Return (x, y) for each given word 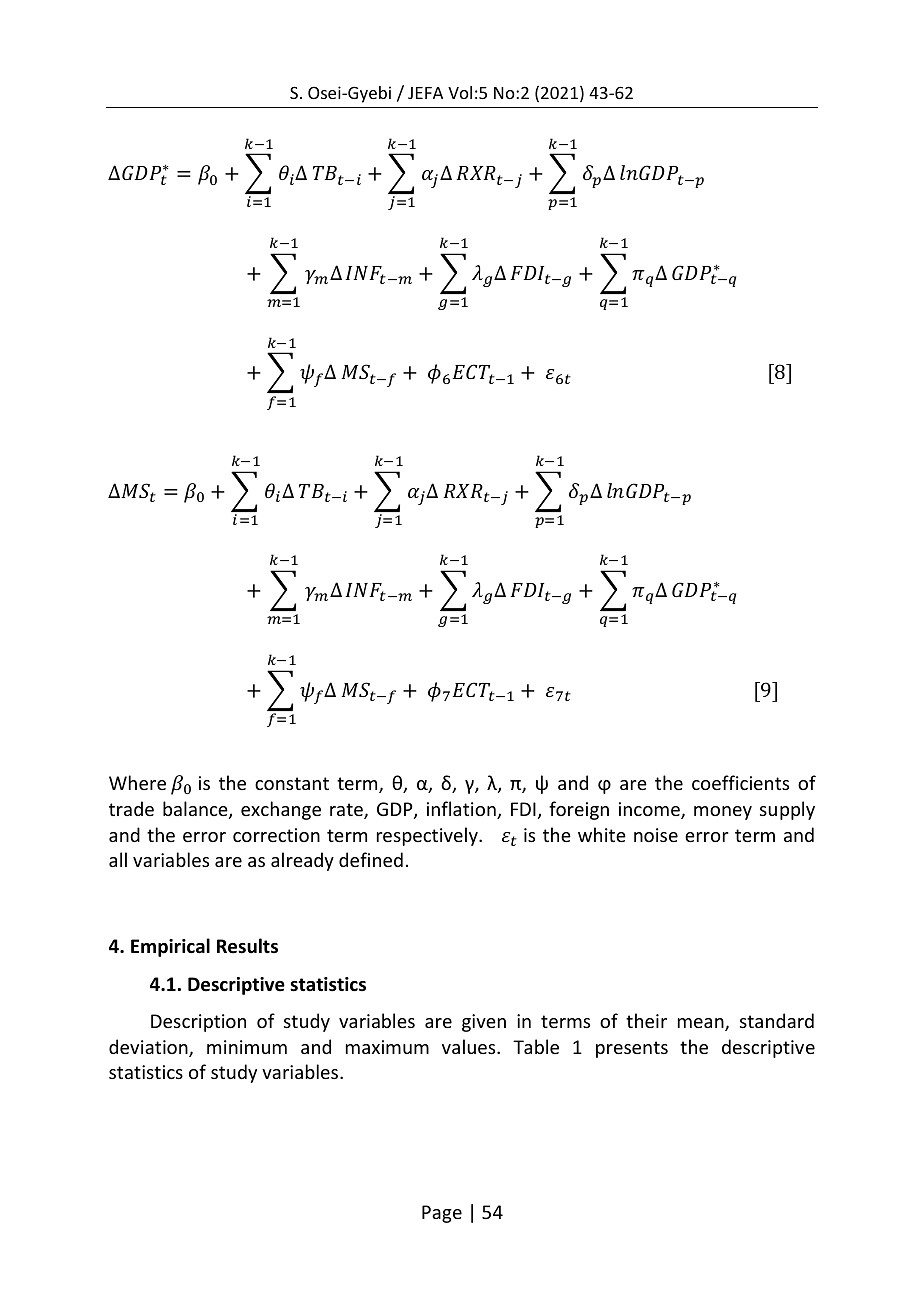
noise (656, 835)
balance (196, 810)
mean (702, 1024)
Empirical (170, 947)
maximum (387, 1047)
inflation (462, 810)
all (118, 859)
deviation (149, 1048)
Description (198, 1023)
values (470, 1046)
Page (442, 1214)
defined (371, 859)
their (646, 1020)
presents (632, 1049)
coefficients (740, 782)
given (484, 1023)
